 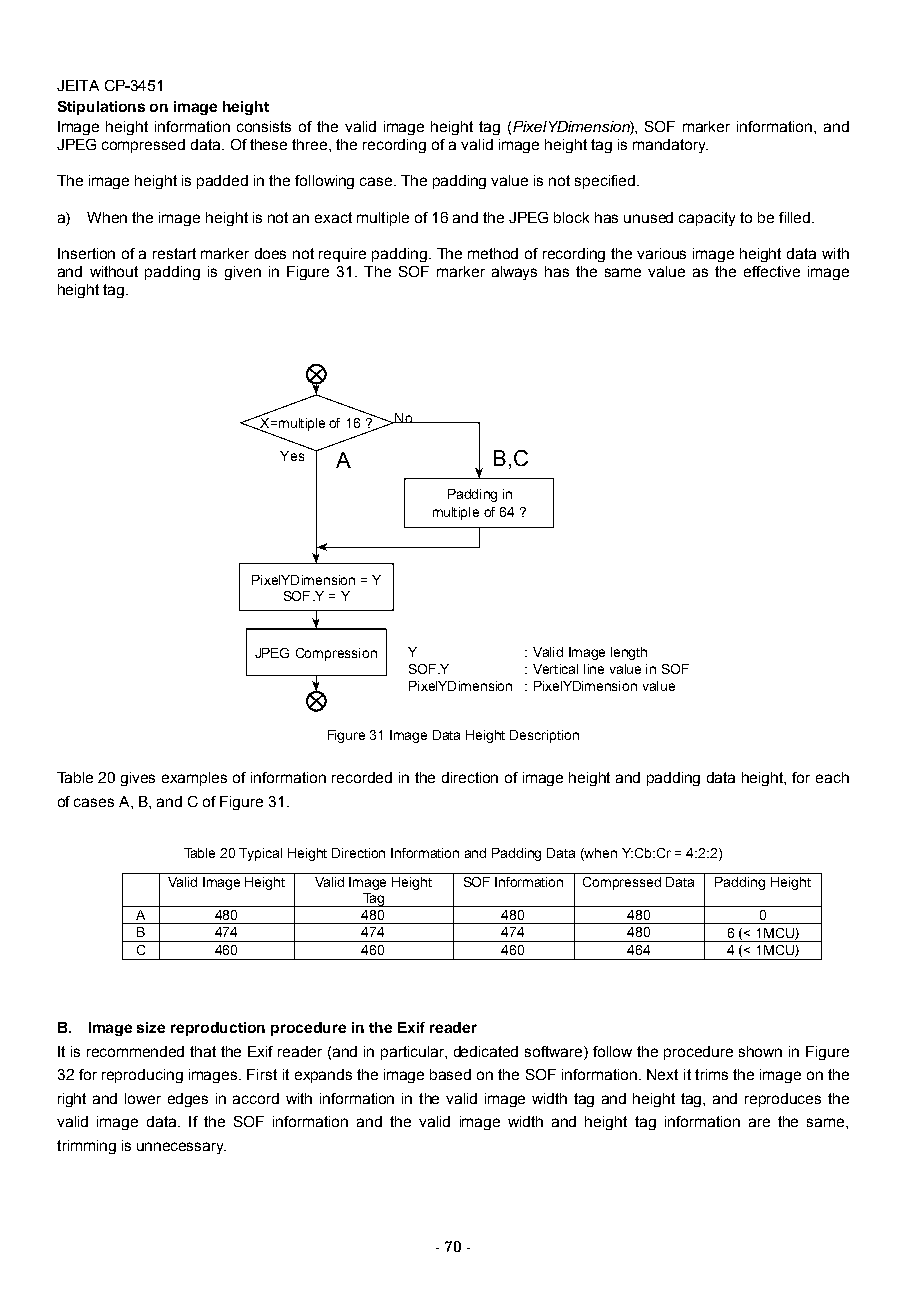 What do you see at coordinates (143, 1098) in the page?
I see `lower` at bounding box center [143, 1098].
